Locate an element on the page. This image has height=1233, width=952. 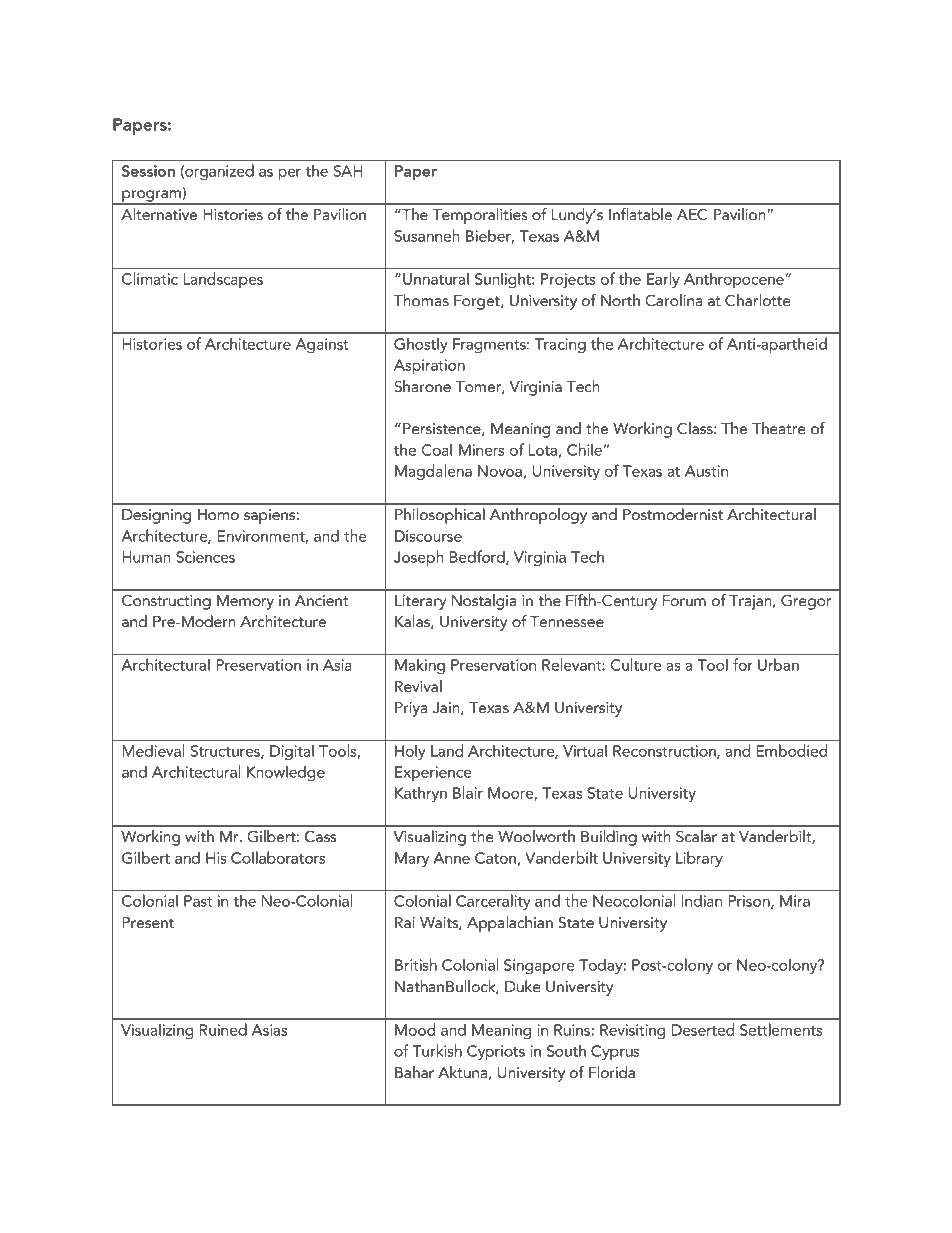
AEC is located at coordinates (692, 214).
